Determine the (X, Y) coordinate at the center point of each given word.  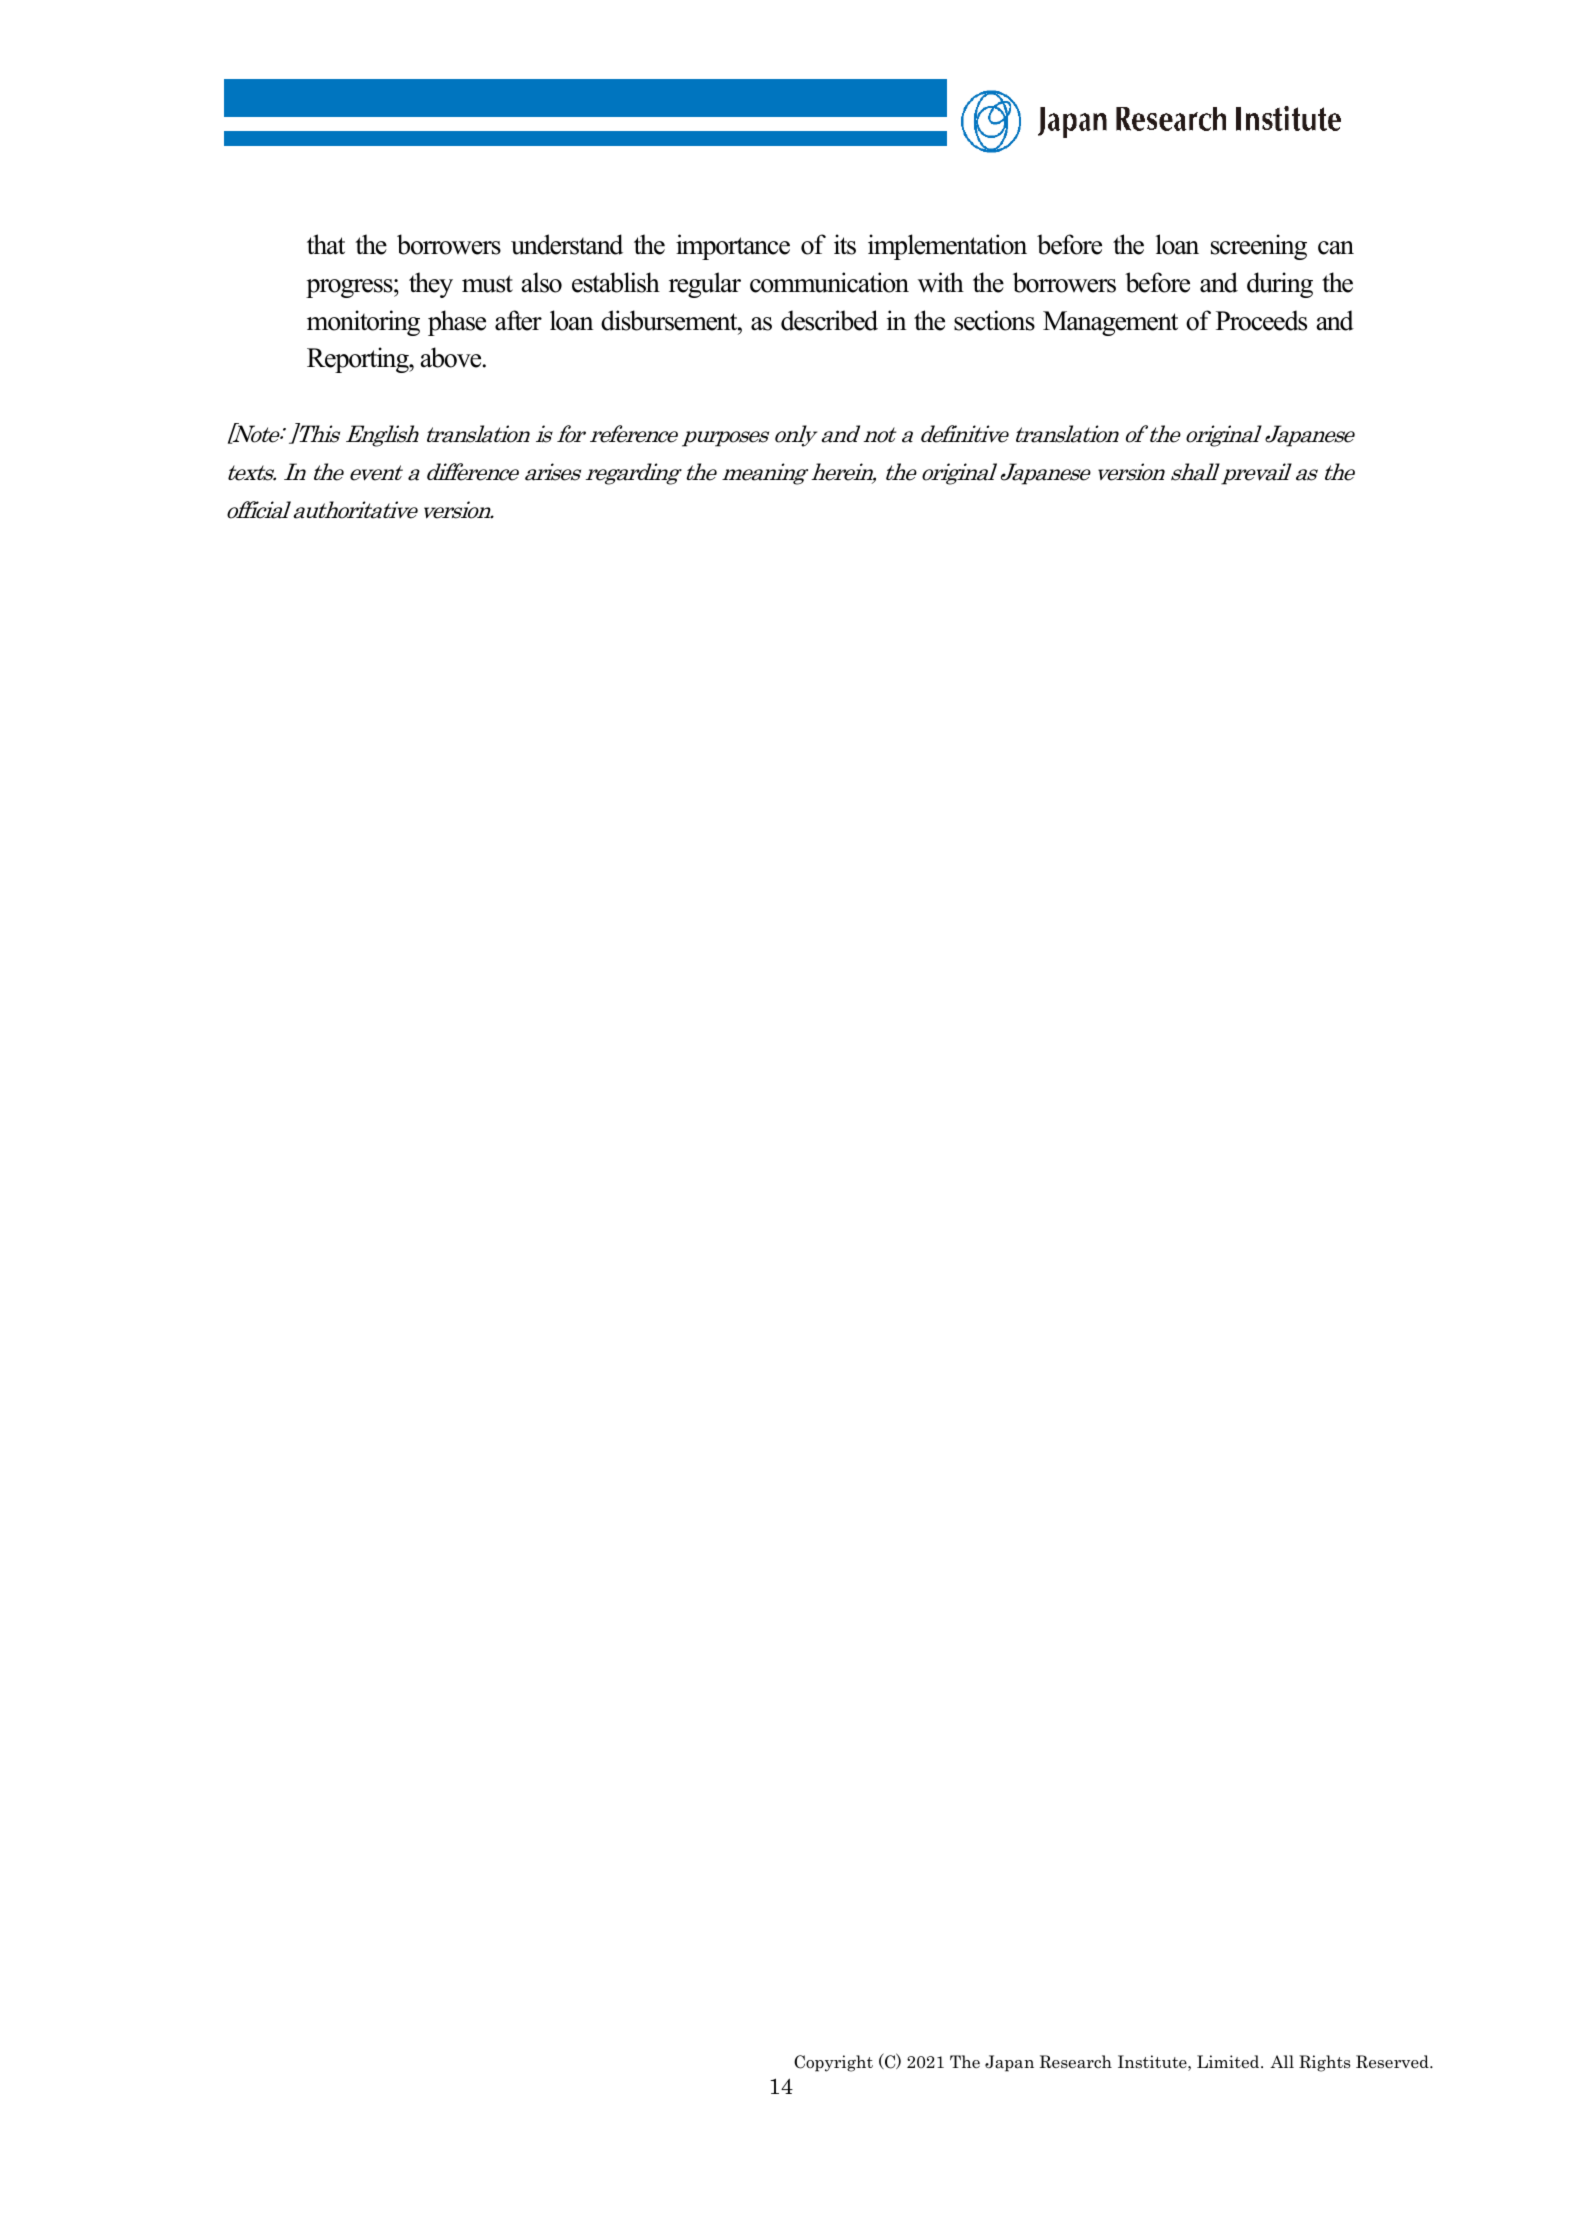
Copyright (833, 2063)
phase (457, 323)
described (829, 320)
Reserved (1393, 2062)
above (452, 357)
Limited (1229, 2062)
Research (1075, 2062)
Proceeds (1261, 320)
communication (829, 282)
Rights (1324, 2063)
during (1280, 285)
